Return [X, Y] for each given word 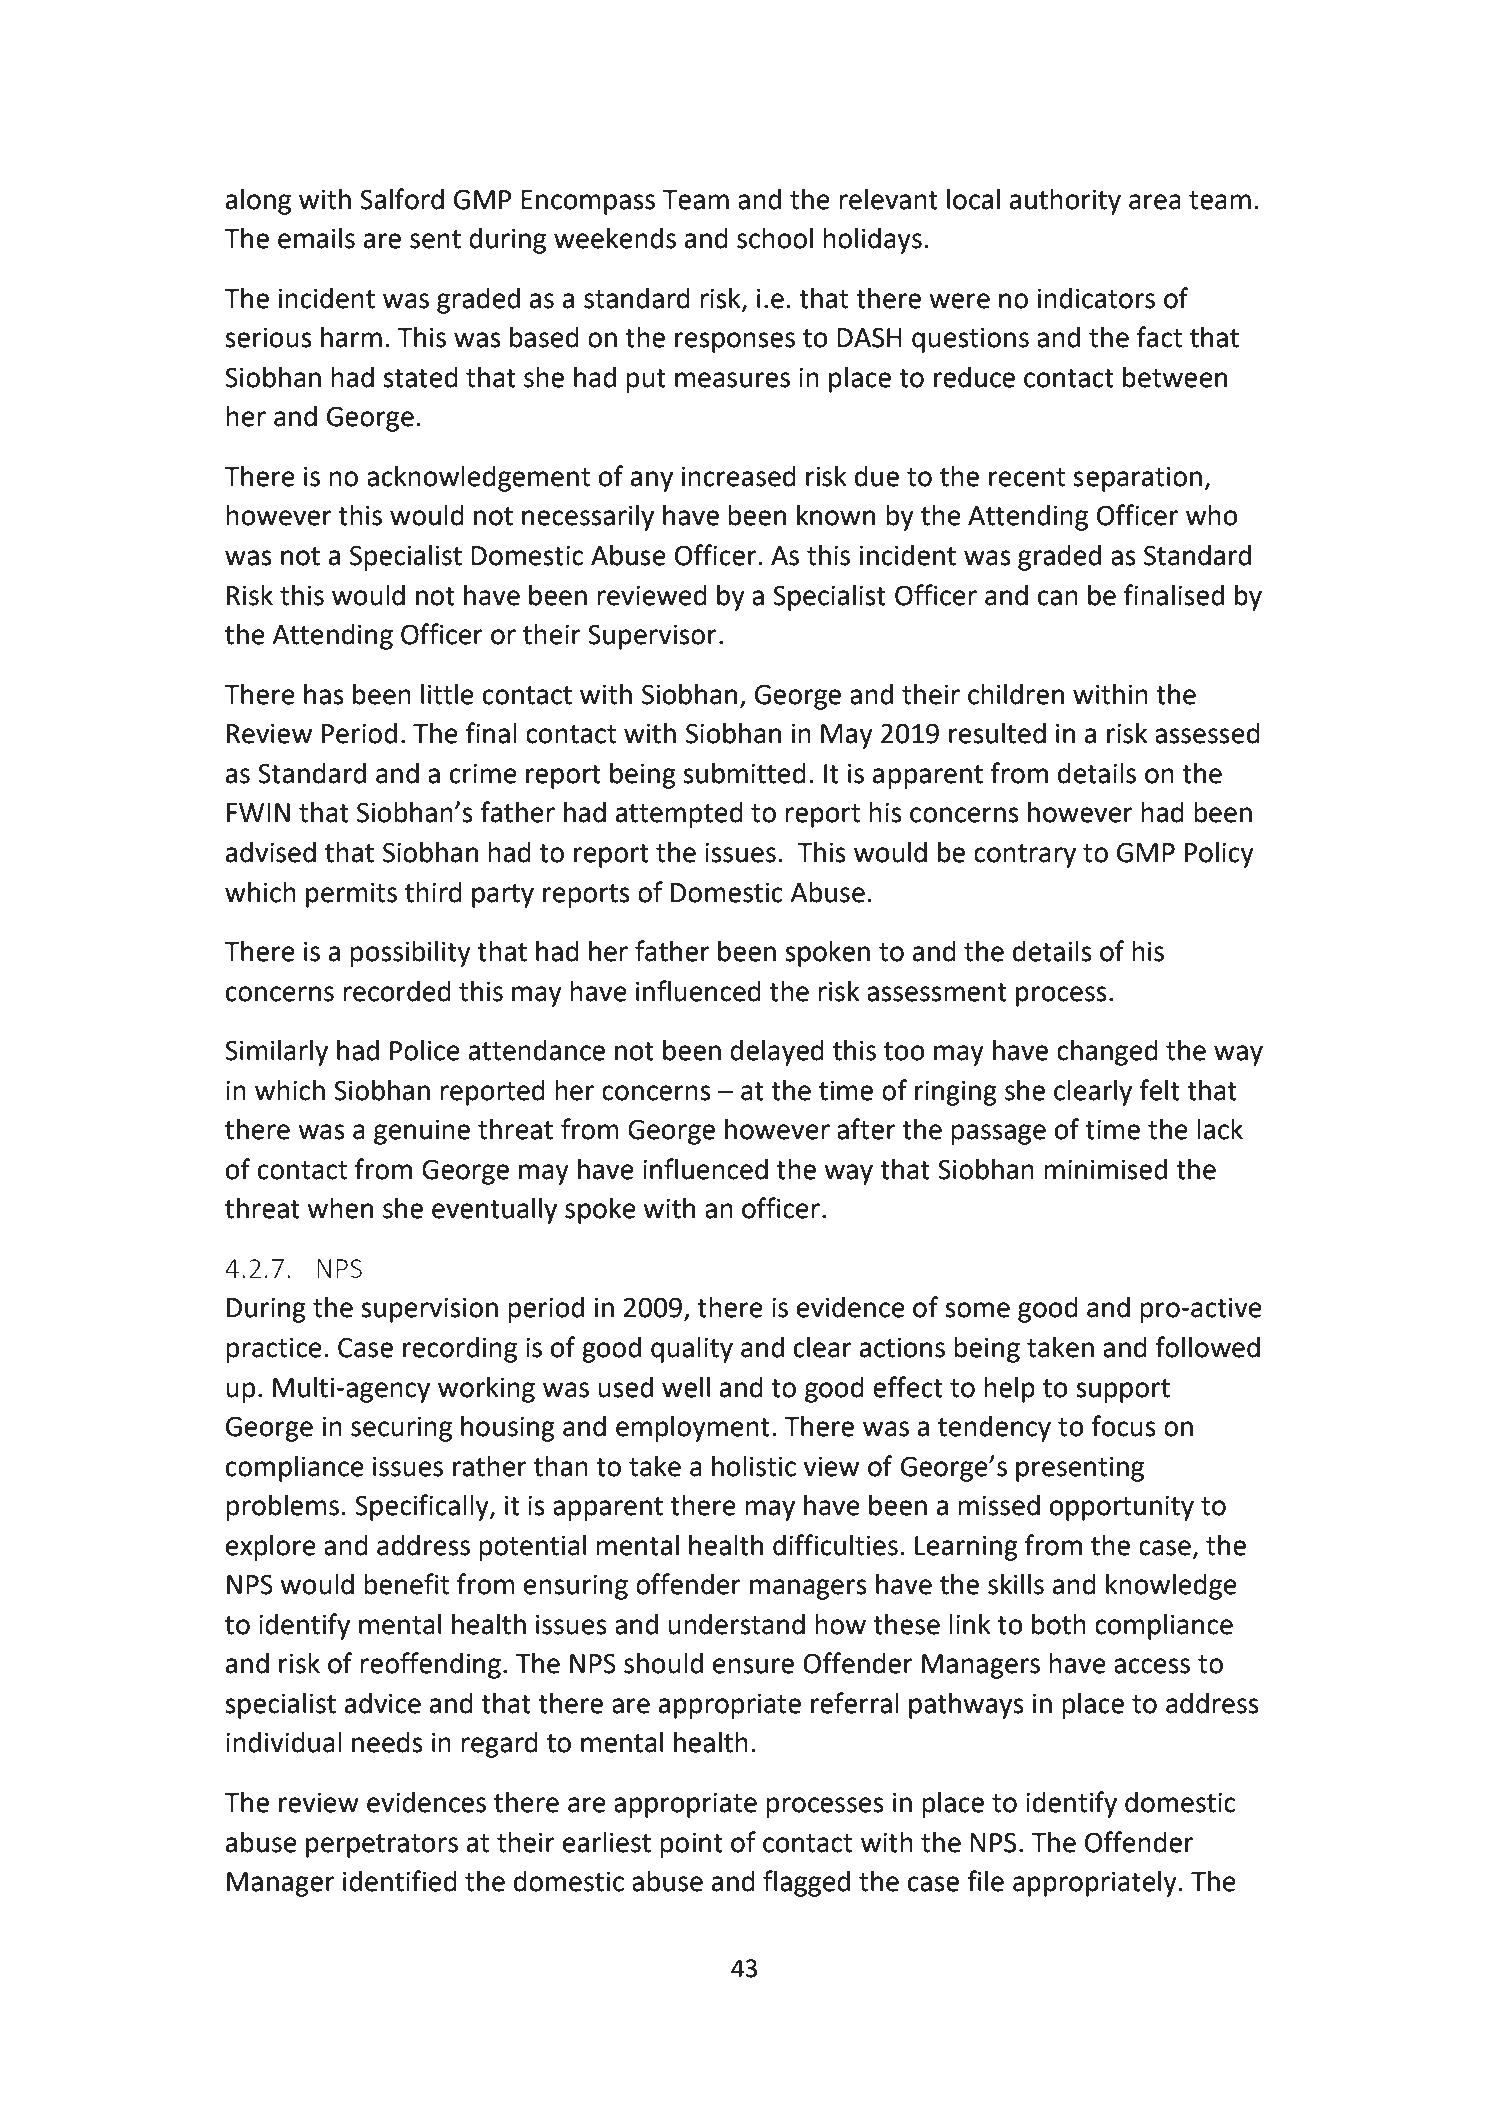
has [324, 694]
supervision [429, 1310]
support [1123, 1391]
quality [692, 1350]
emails [316, 238]
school [775, 238]
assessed [1207, 733]
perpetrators [382, 1846]
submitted [744, 773]
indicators [1096, 298]
